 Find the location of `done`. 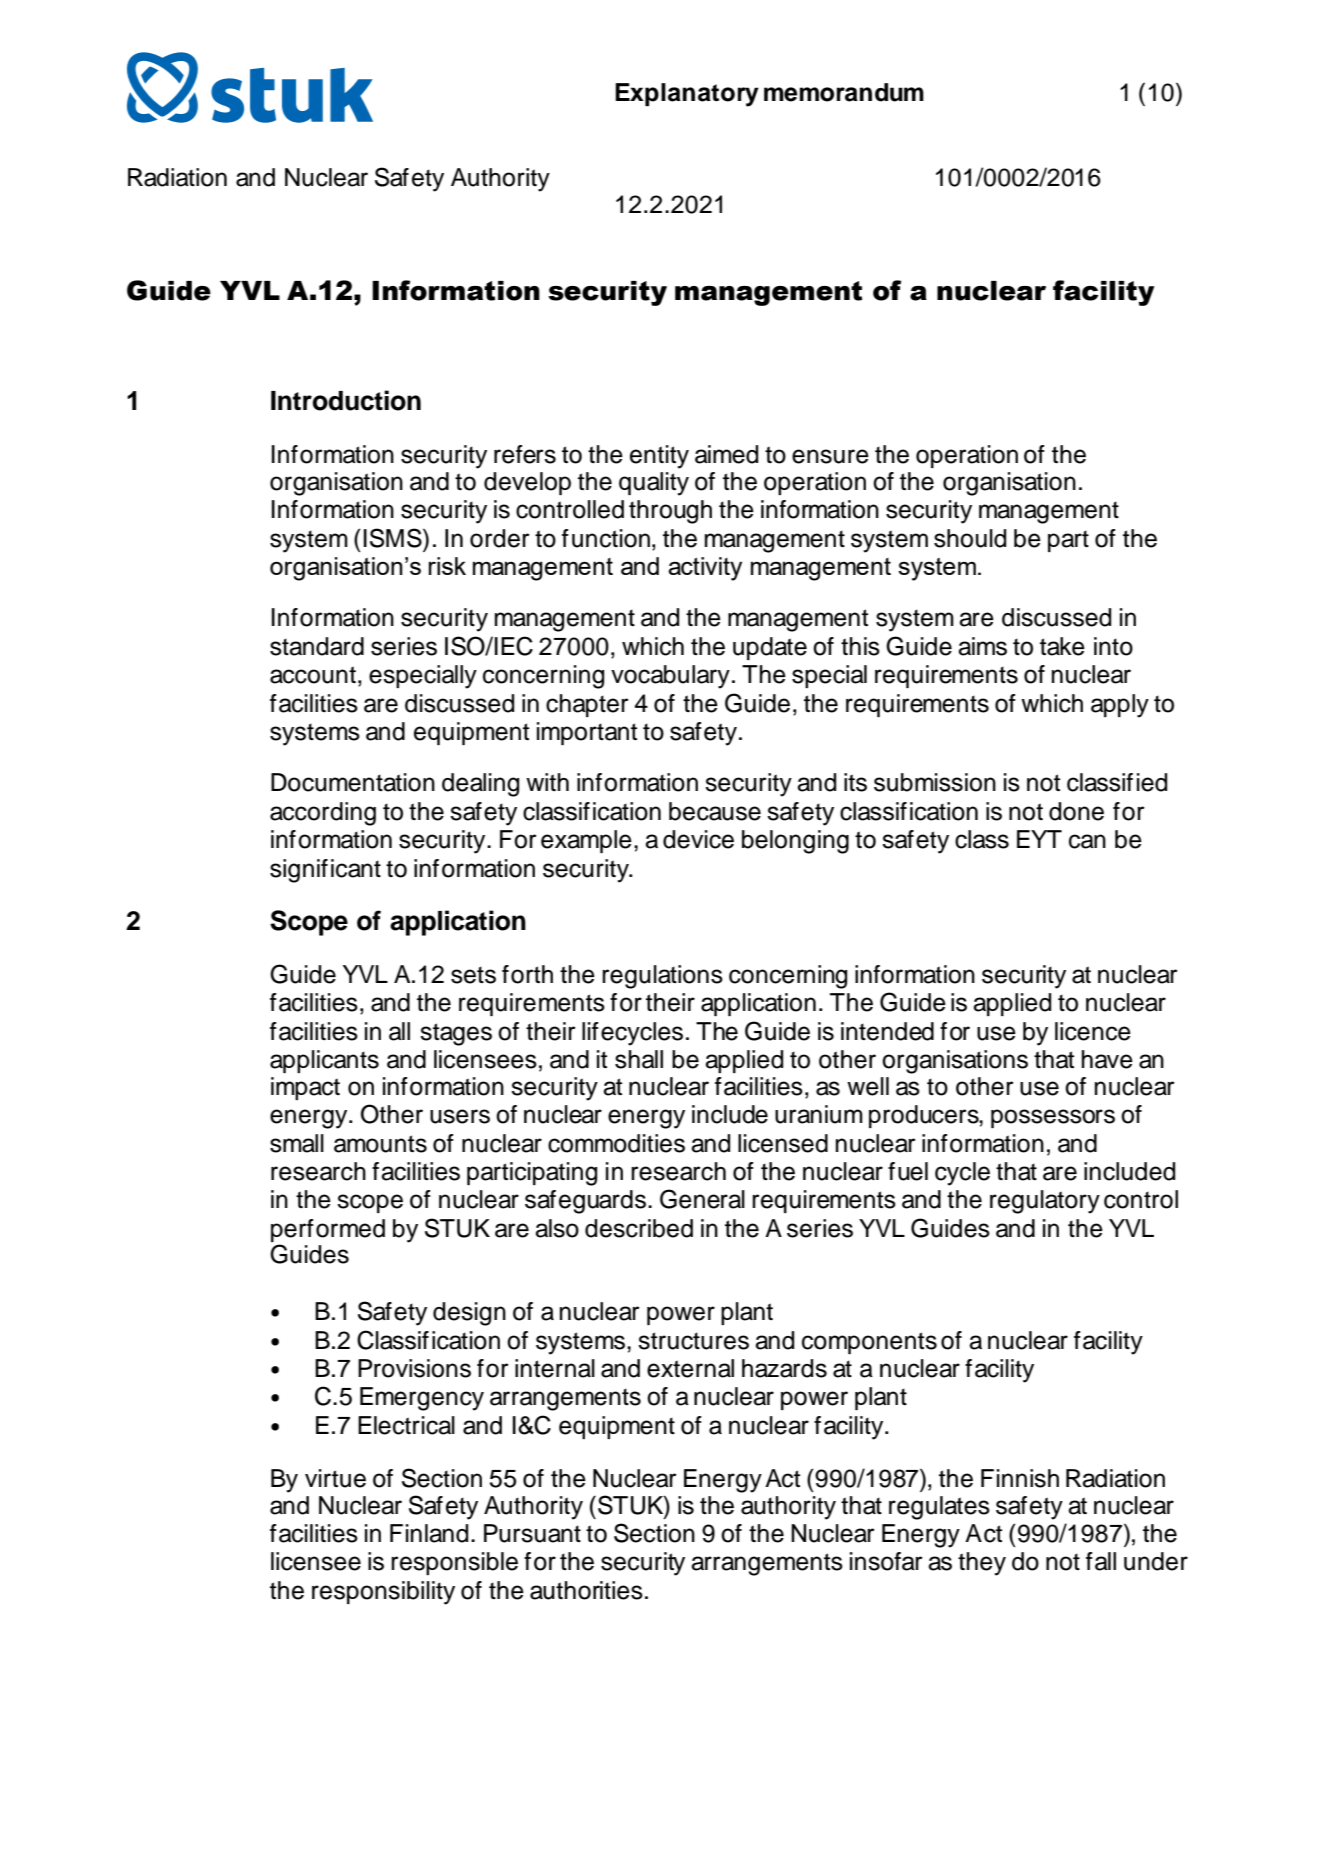

done is located at coordinates (1076, 811).
